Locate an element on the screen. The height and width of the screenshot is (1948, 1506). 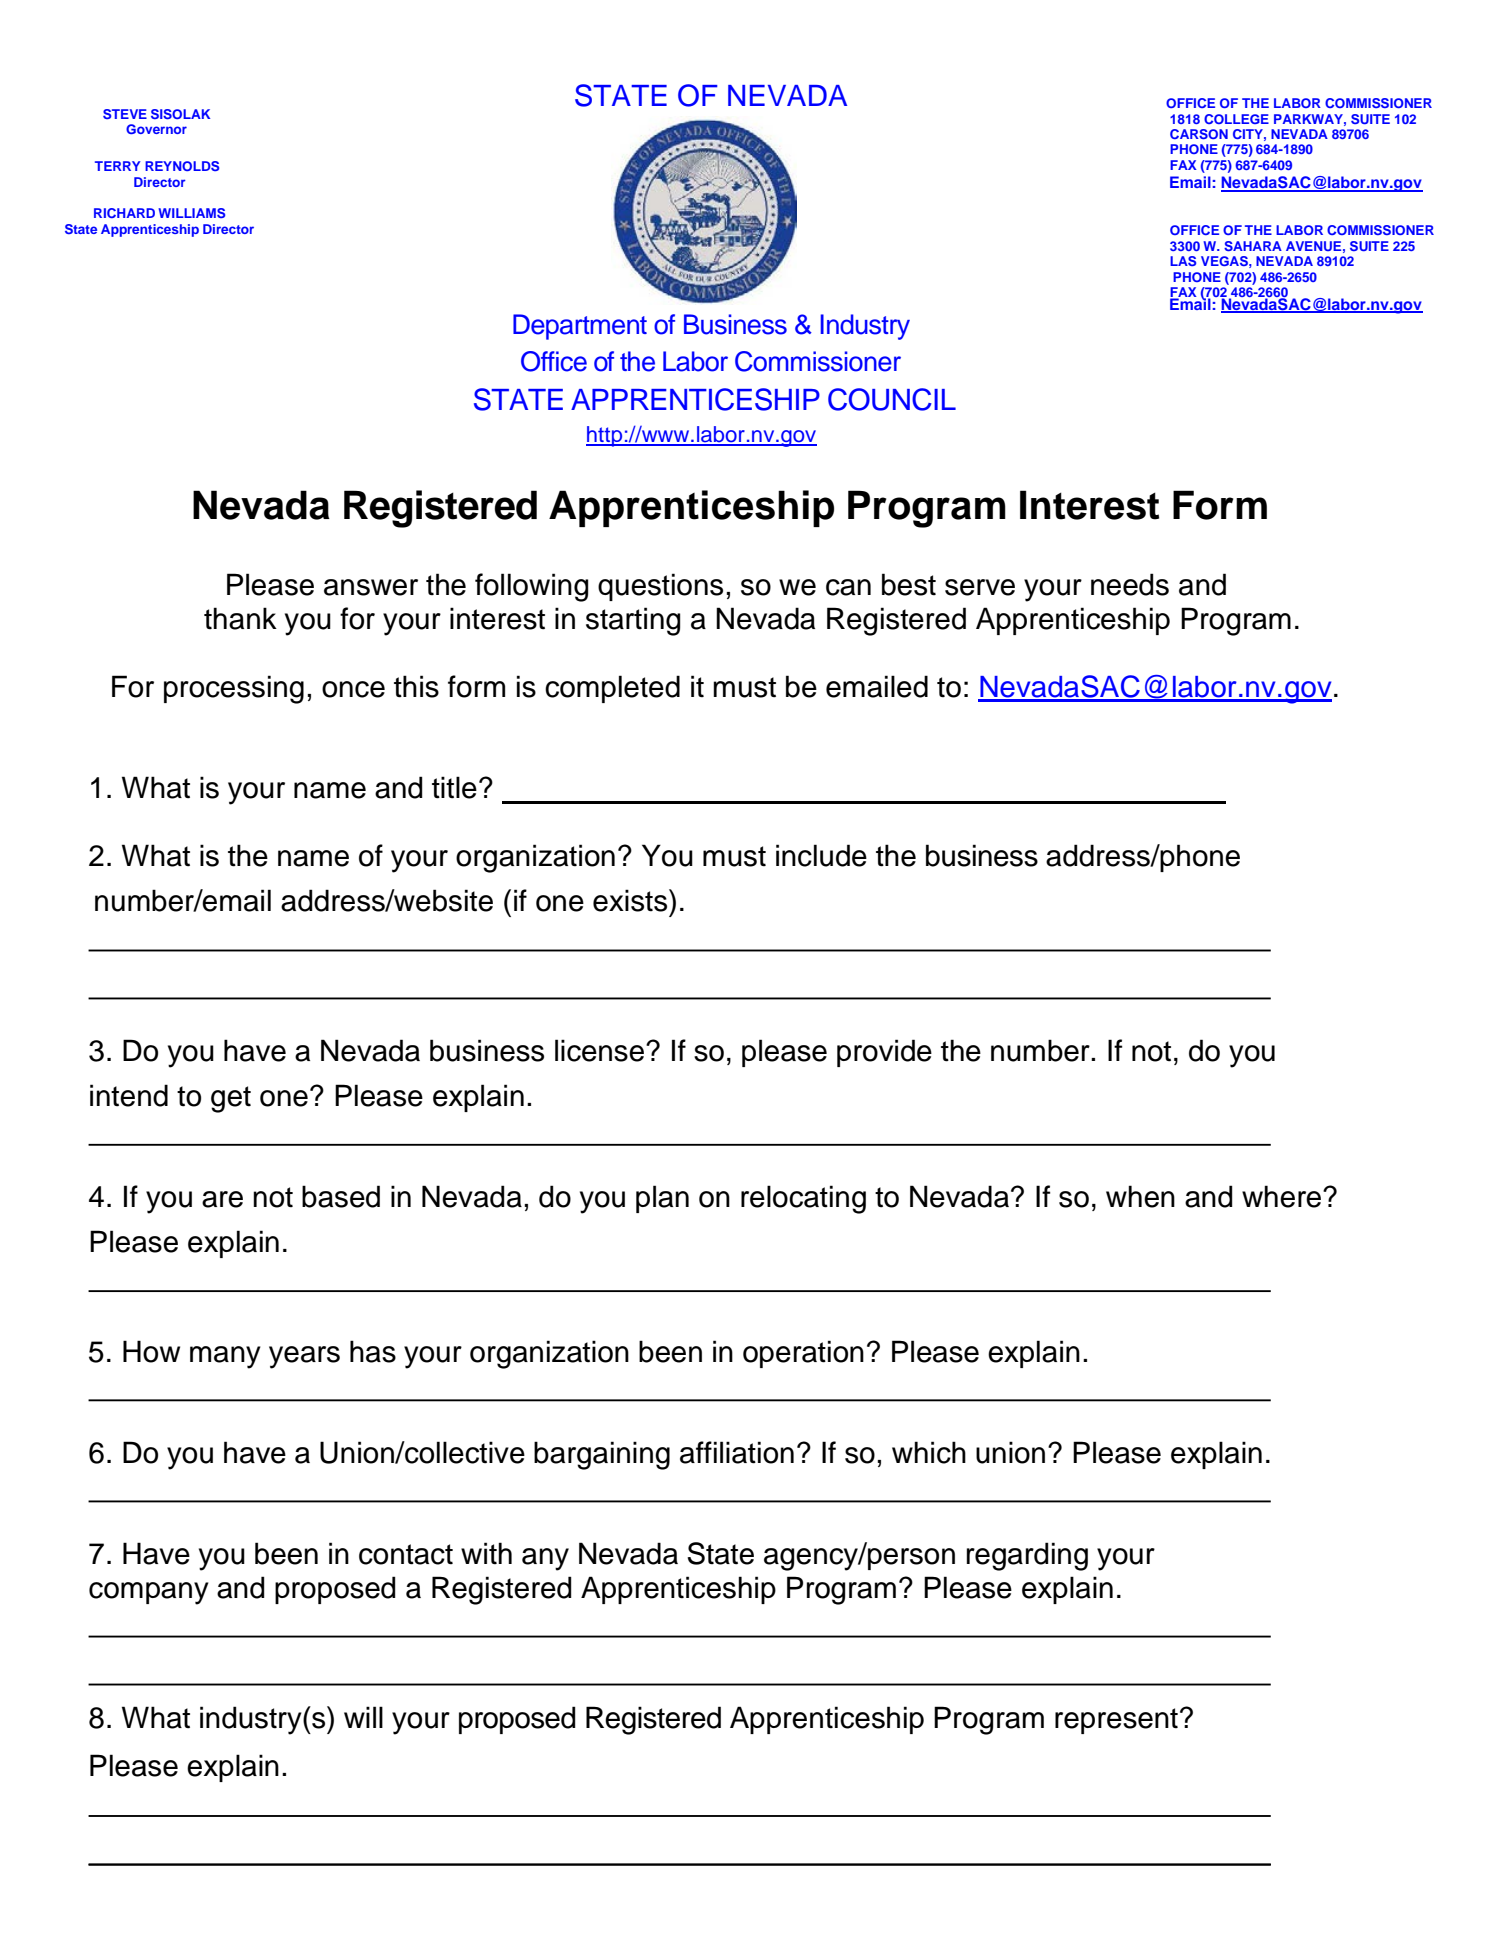
plan is located at coordinates (662, 1199).
